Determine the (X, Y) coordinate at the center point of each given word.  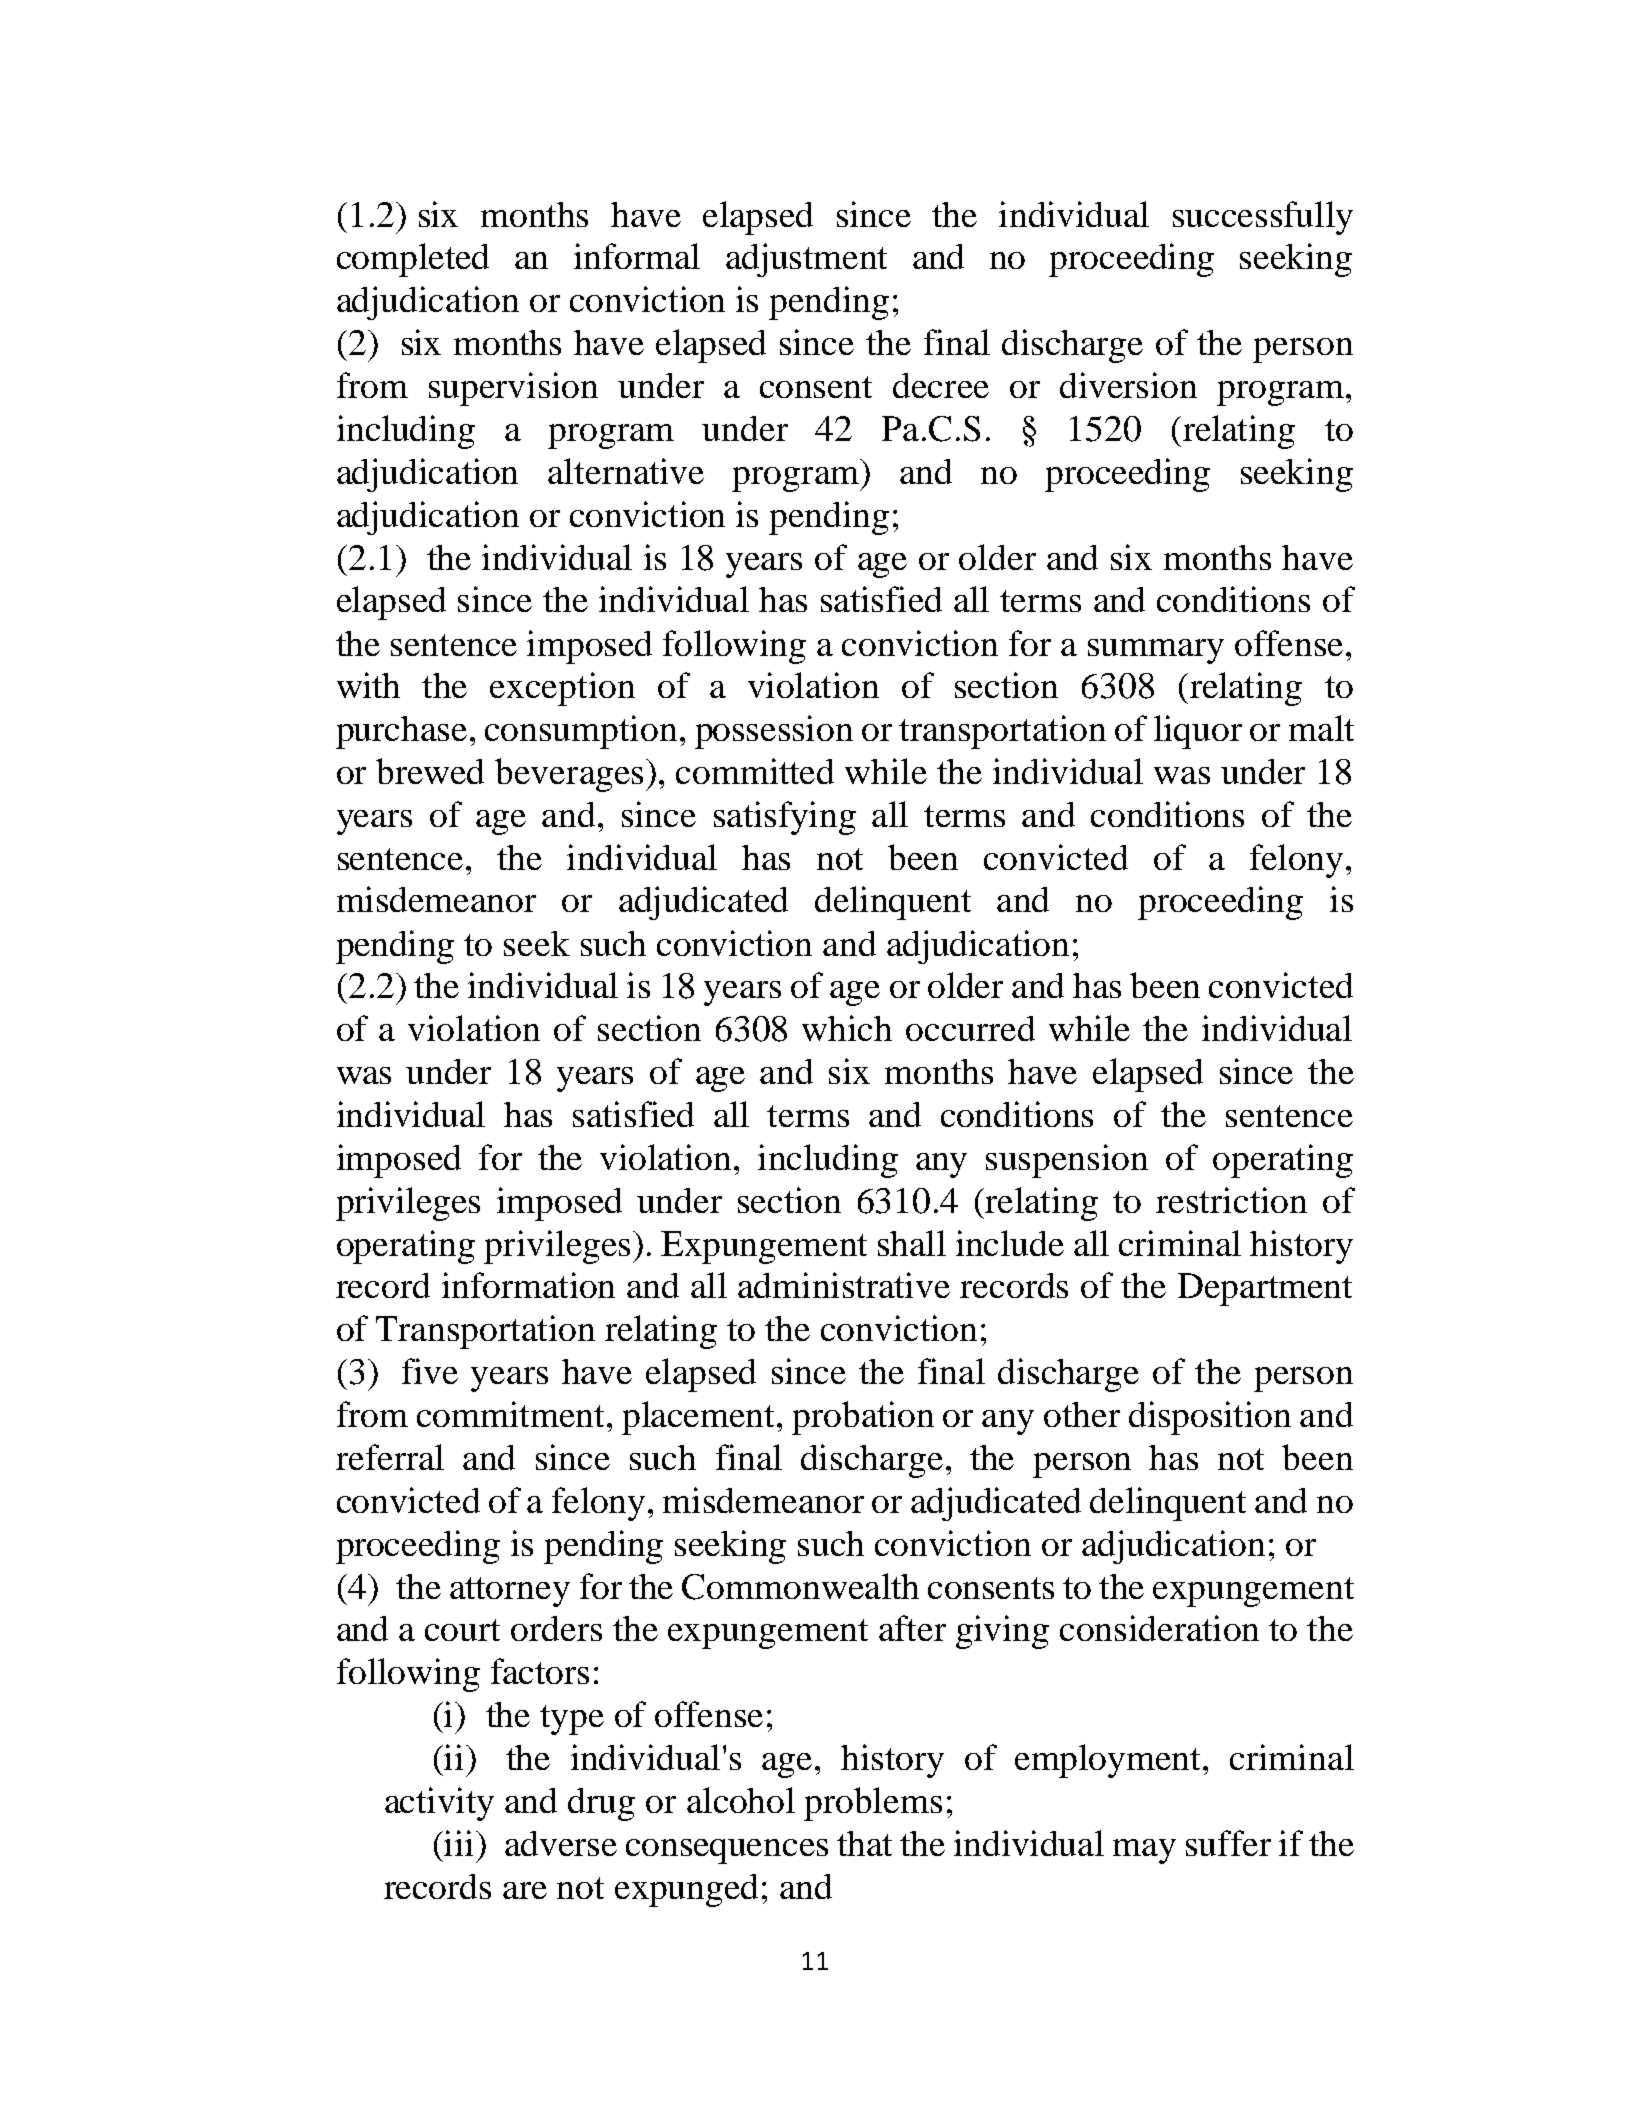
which (847, 1028)
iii (459, 1843)
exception (562, 689)
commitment (510, 1414)
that (864, 1843)
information (528, 1285)
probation (863, 1418)
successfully (1263, 218)
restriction (1231, 1200)
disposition (1210, 1418)
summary (1156, 651)
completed (413, 260)
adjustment (806, 260)
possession (774, 732)
